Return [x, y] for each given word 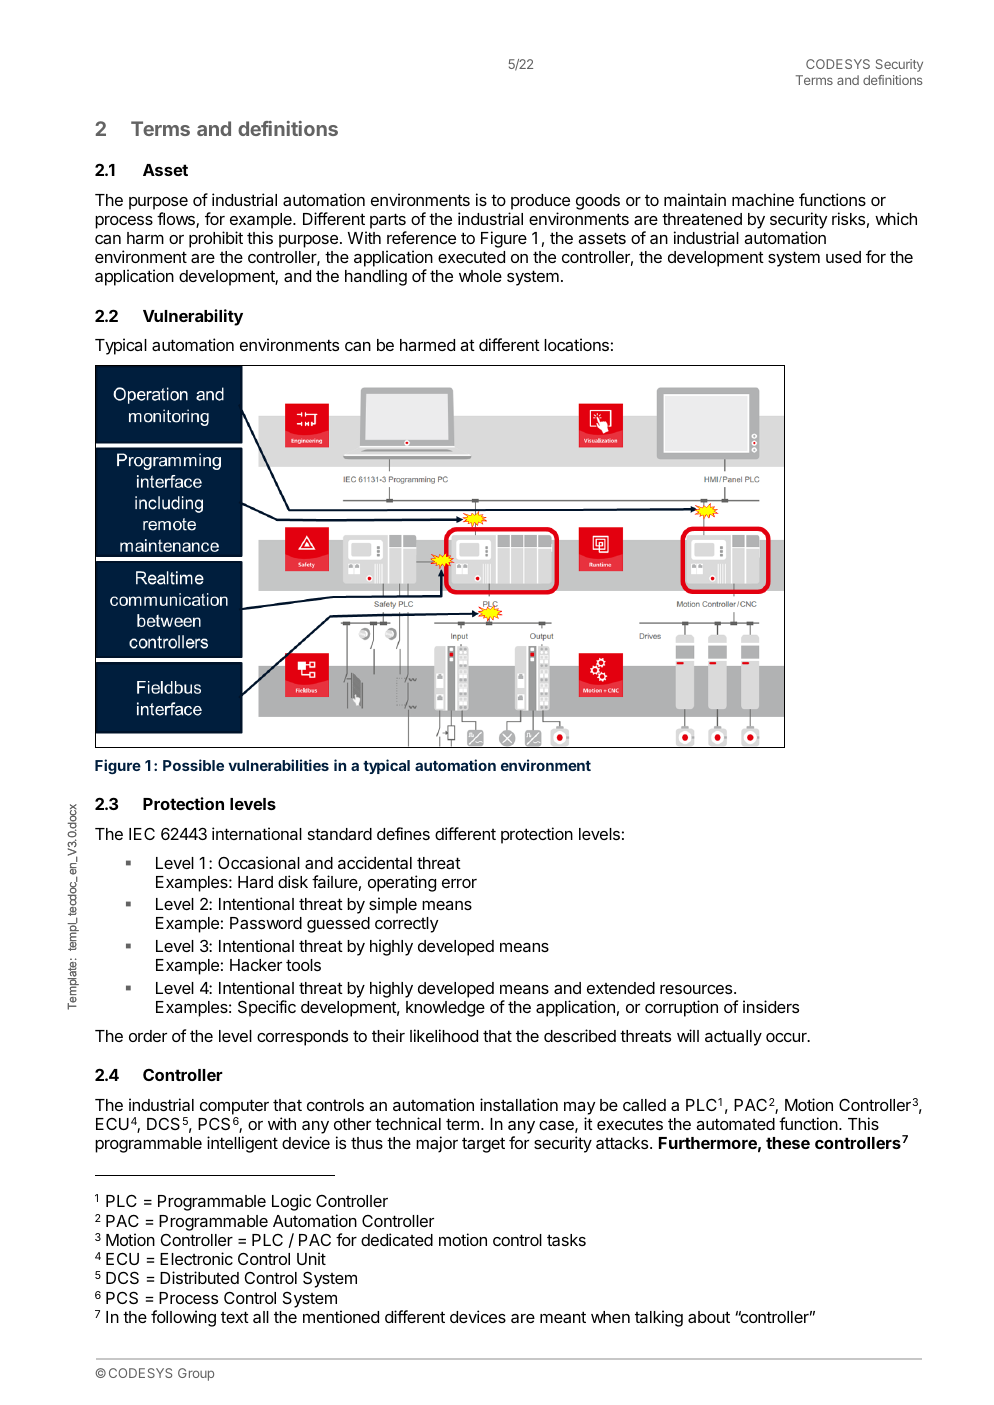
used [843, 257]
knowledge [445, 1009]
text [235, 1317]
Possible [193, 765]
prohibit [216, 239]
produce [540, 202]
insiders [771, 1006]
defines [403, 833]
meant [563, 1317]
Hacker [256, 965]
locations [576, 344]
